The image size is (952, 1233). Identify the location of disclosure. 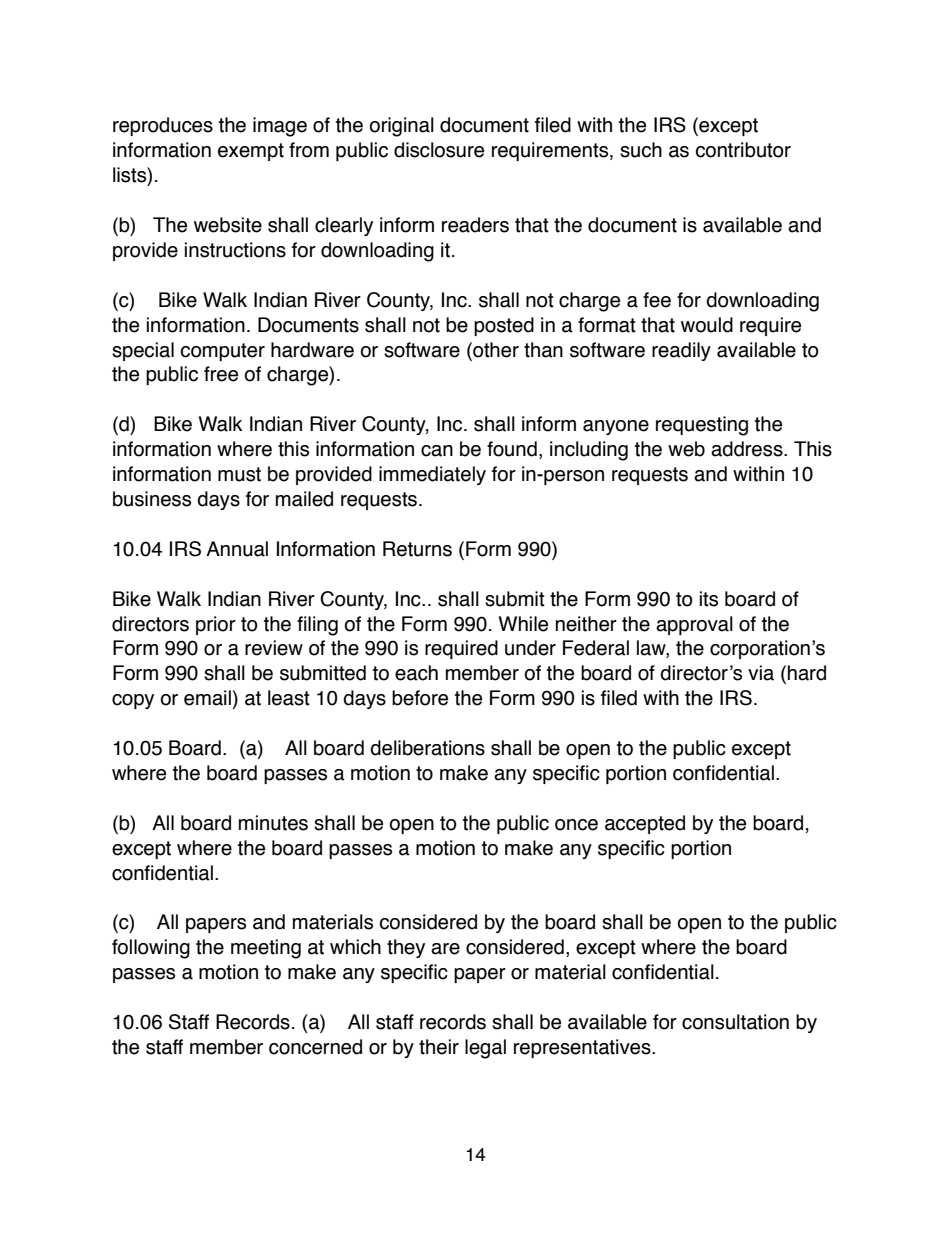
(439, 150).
